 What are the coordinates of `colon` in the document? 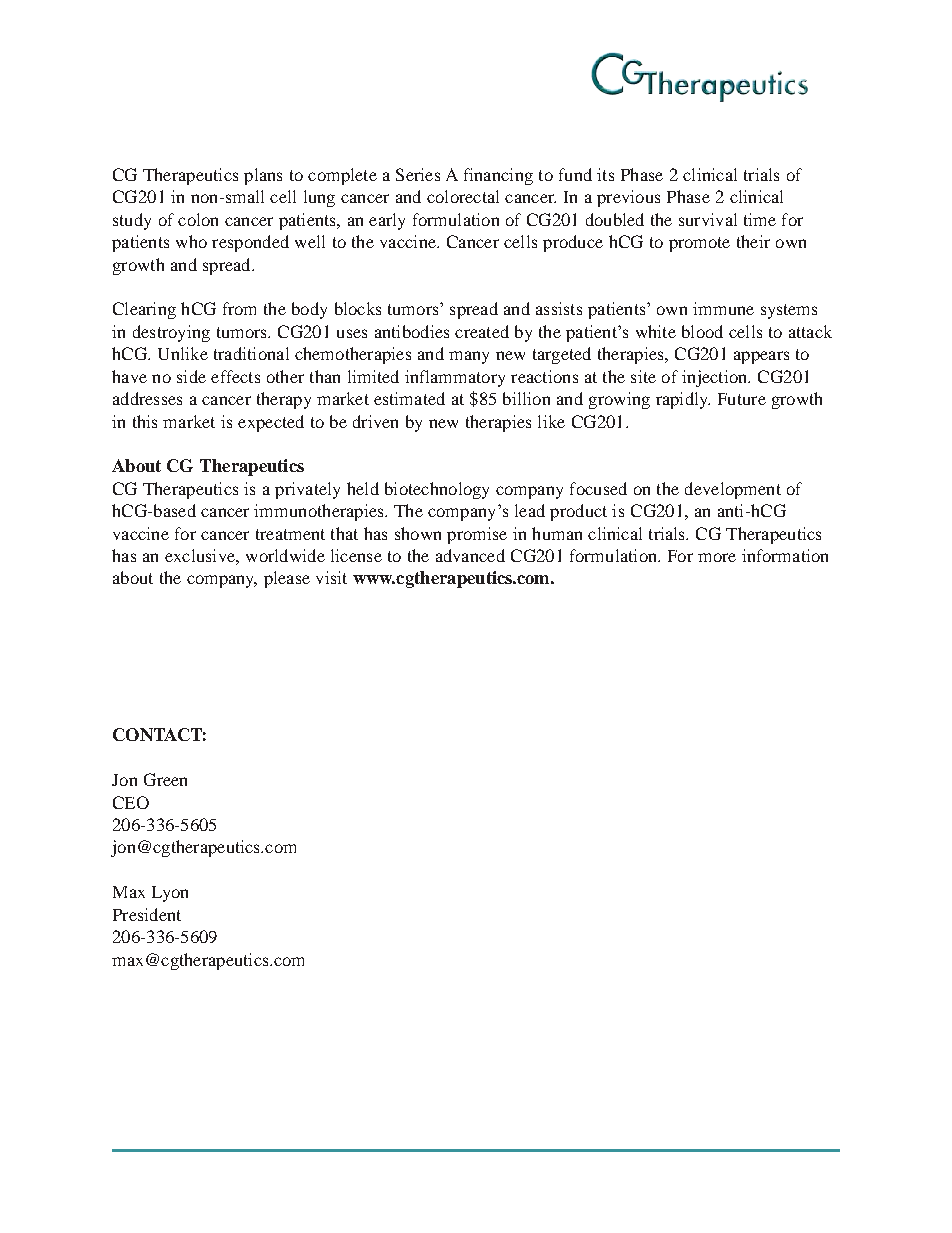 It's located at (198, 219).
